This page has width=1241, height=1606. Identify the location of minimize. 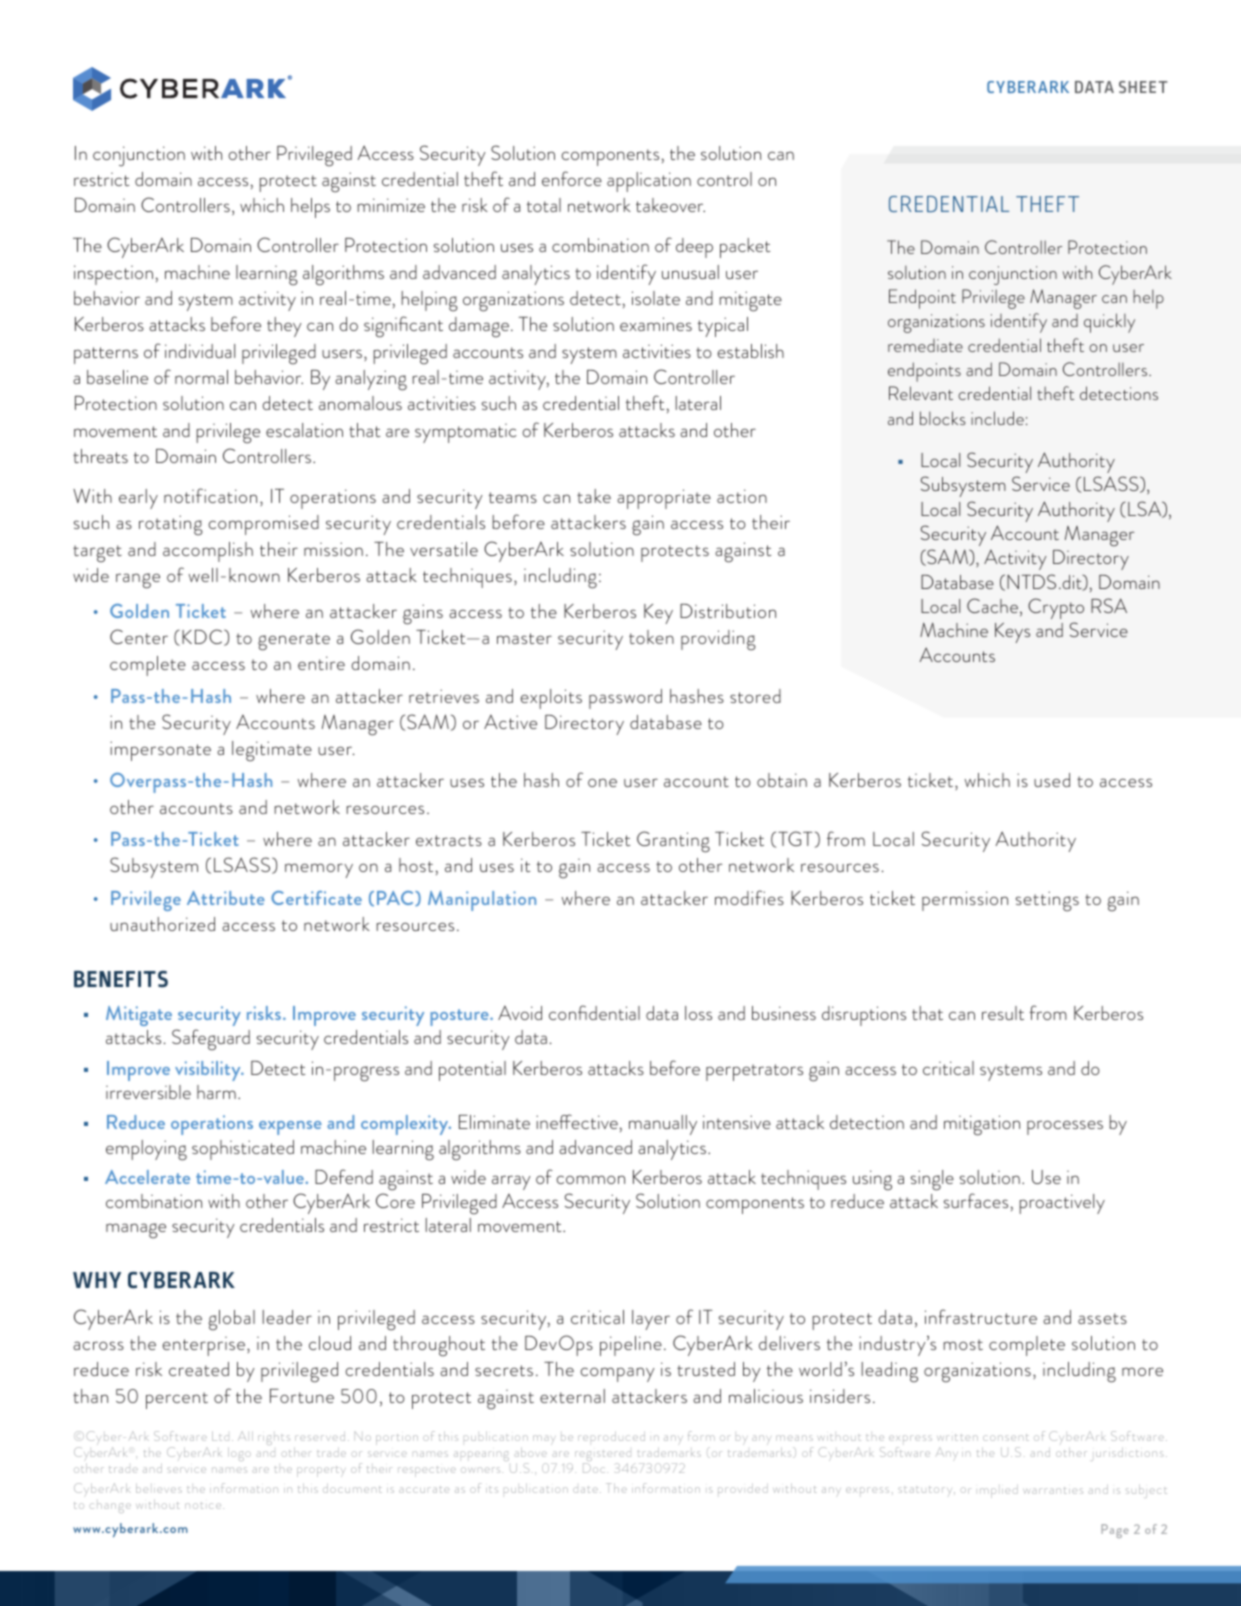
(391, 205).
